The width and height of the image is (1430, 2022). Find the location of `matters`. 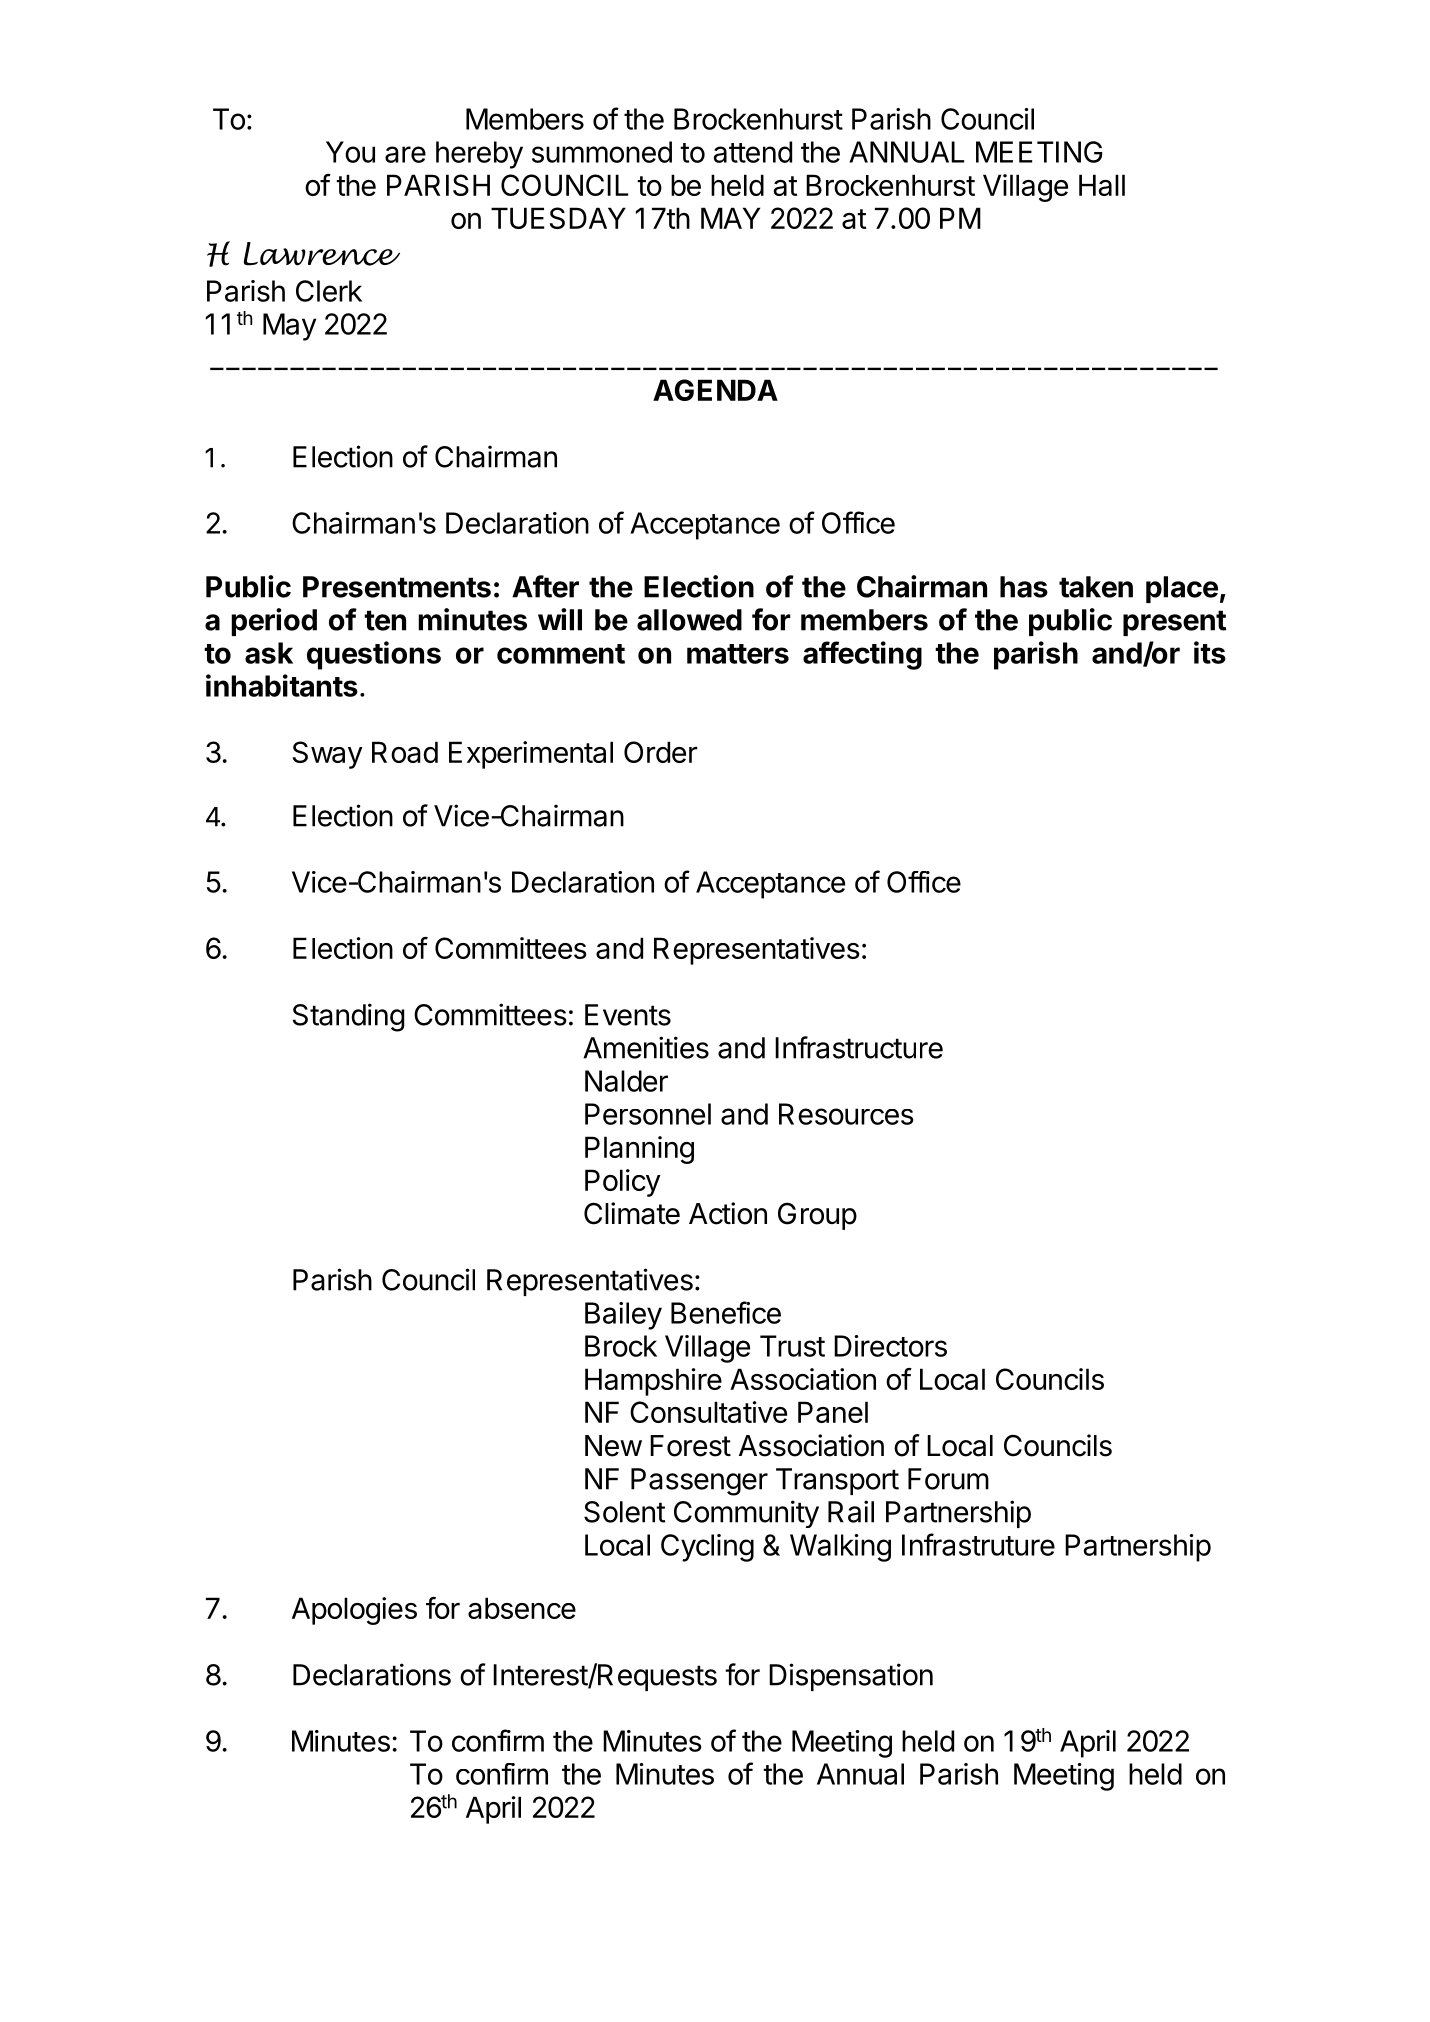

matters is located at coordinates (738, 654).
